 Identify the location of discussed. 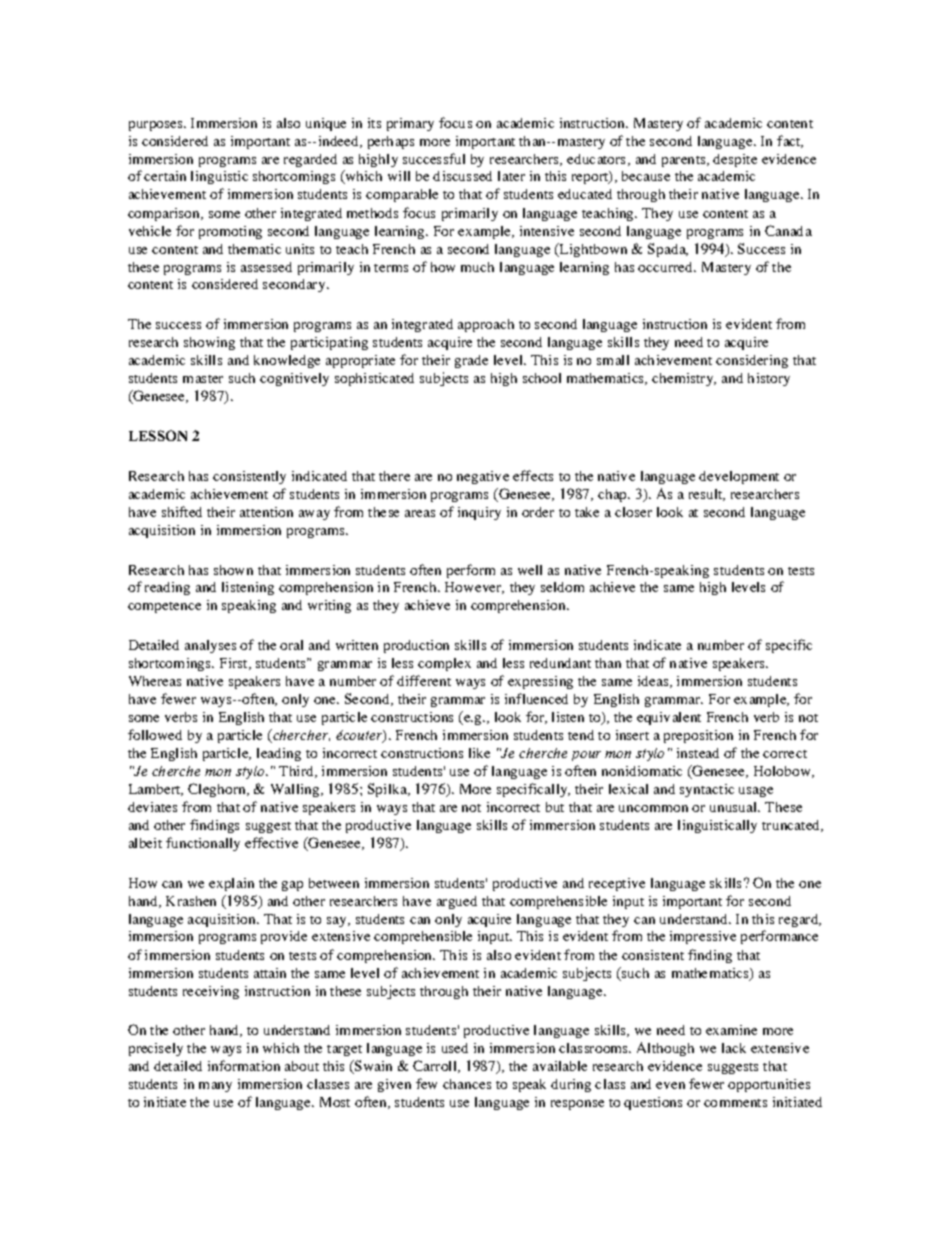
(462, 176).
